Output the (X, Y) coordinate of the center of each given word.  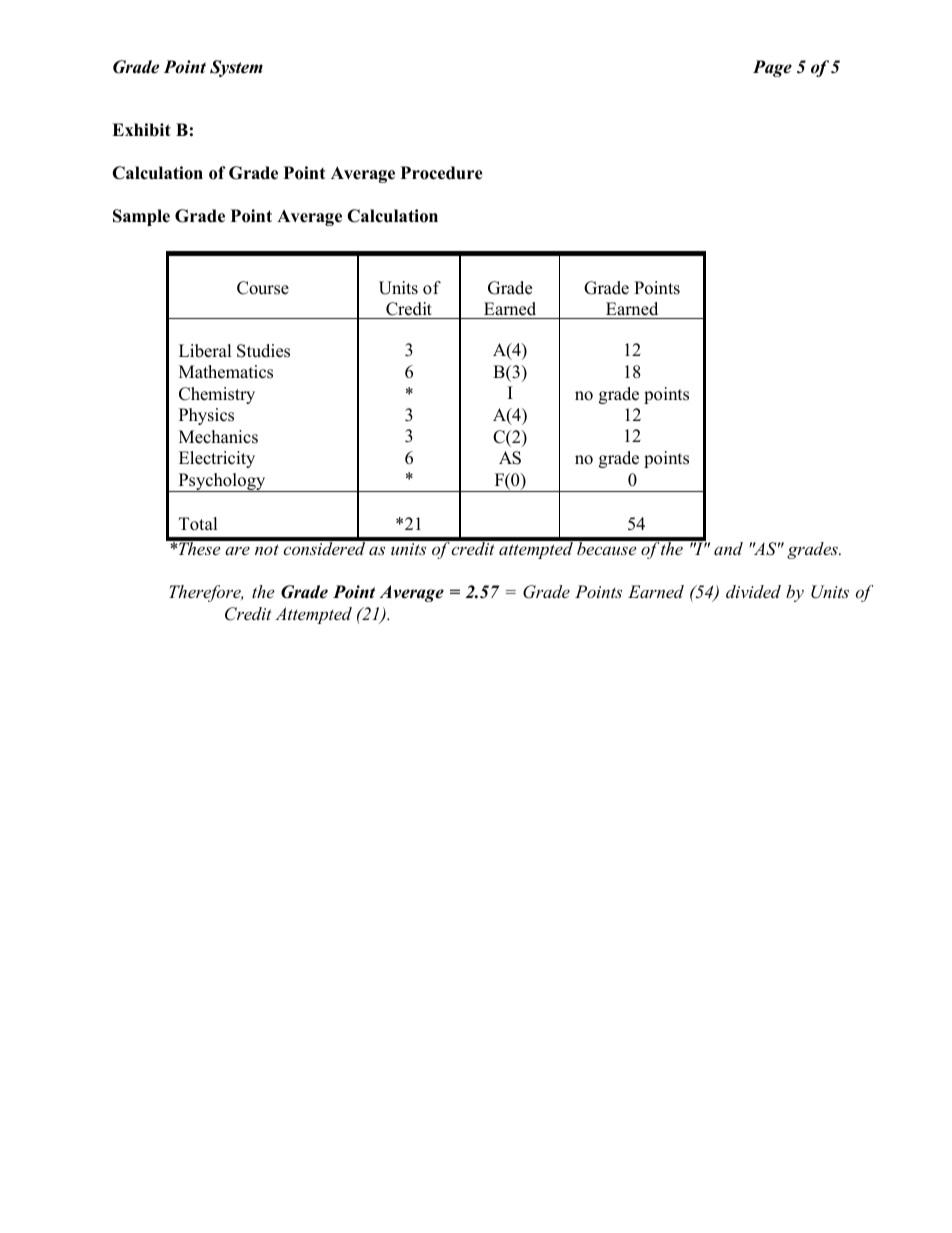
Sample (141, 217)
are (237, 550)
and (728, 548)
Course (263, 288)
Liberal (205, 351)
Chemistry (217, 395)
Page (772, 68)
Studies (263, 351)
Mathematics (226, 372)
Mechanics (218, 437)
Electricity (217, 459)
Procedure (442, 173)
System (236, 68)
